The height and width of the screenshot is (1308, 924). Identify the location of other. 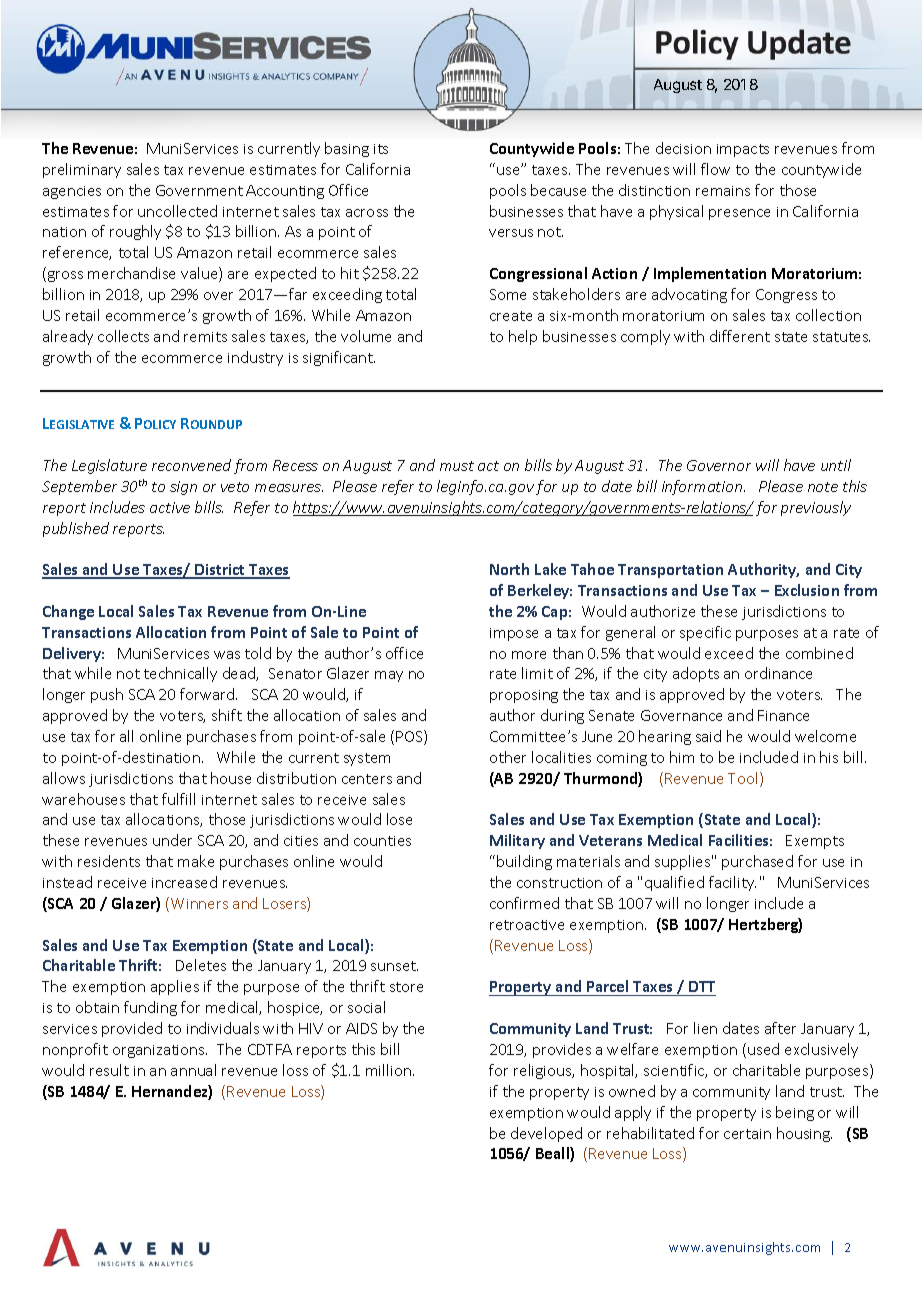
(508, 757).
